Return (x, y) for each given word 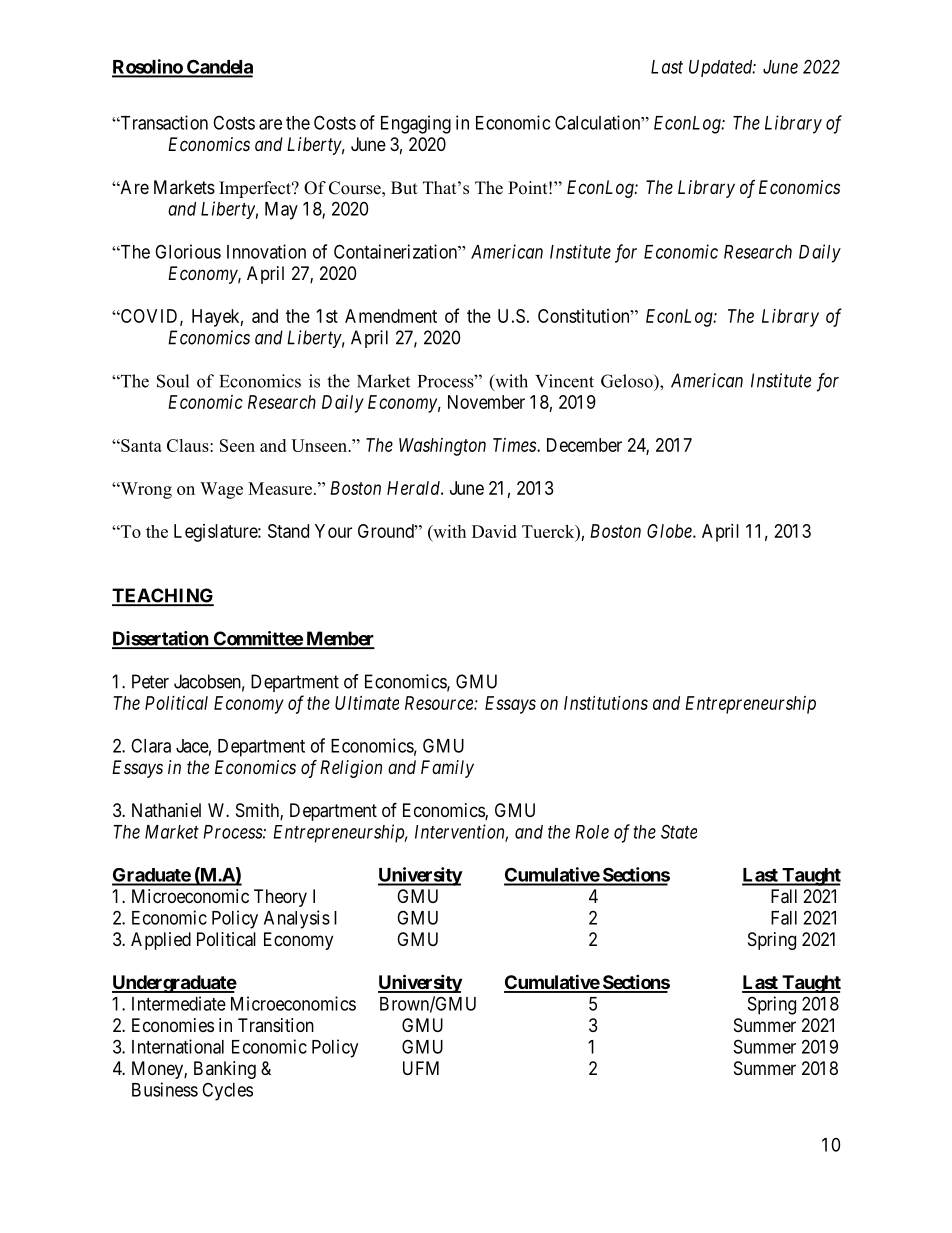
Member (339, 639)
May (281, 211)
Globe (670, 531)
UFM (421, 1068)
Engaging (416, 124)
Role (592, 832)
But (404, 188)
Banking (225, 1070)
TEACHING (163, 596)
